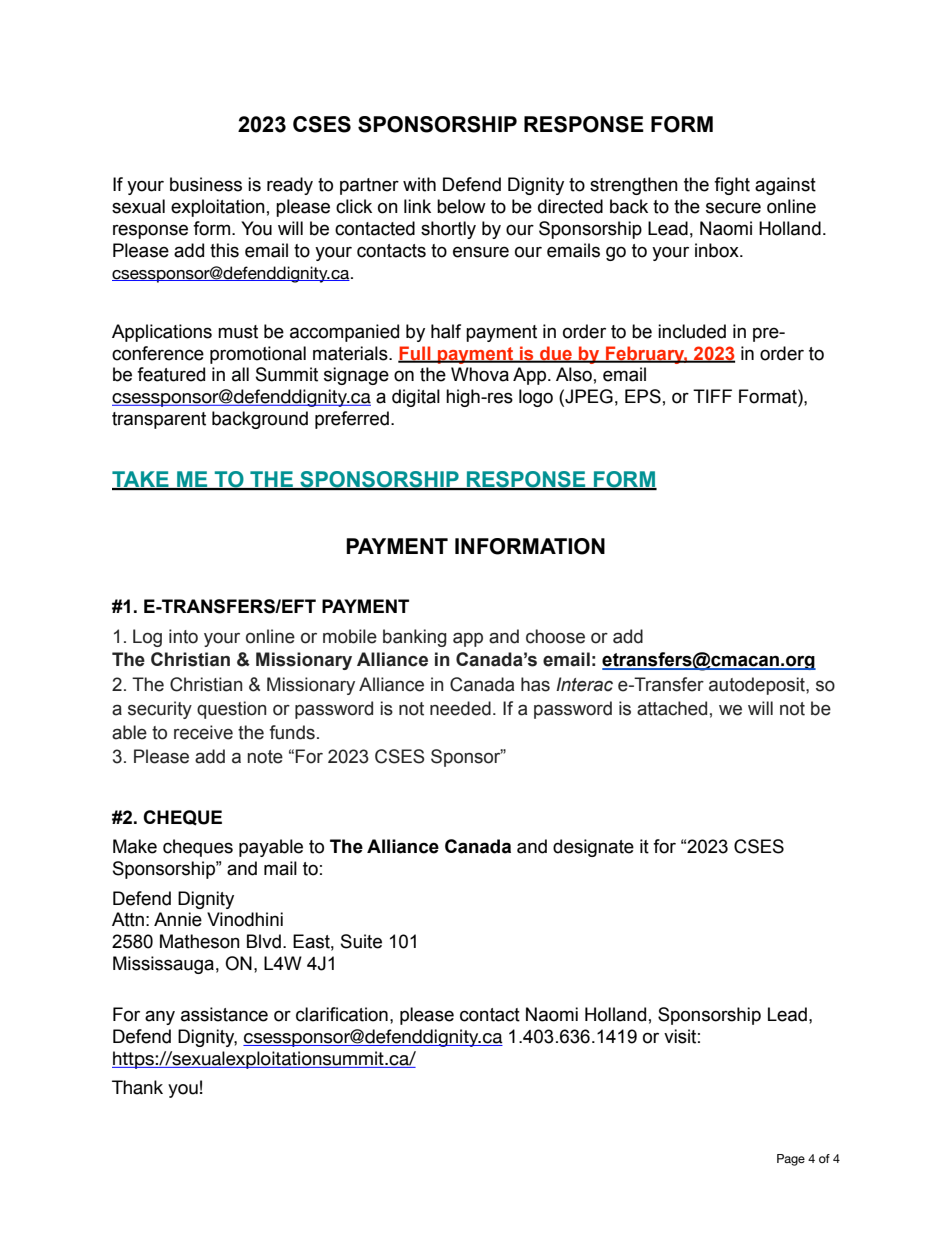 The image size is (952, 1233). What do you see at coordinates (137, 1087) in the screenshot?
I see `Thank` at bounding box center [137, 1087].
